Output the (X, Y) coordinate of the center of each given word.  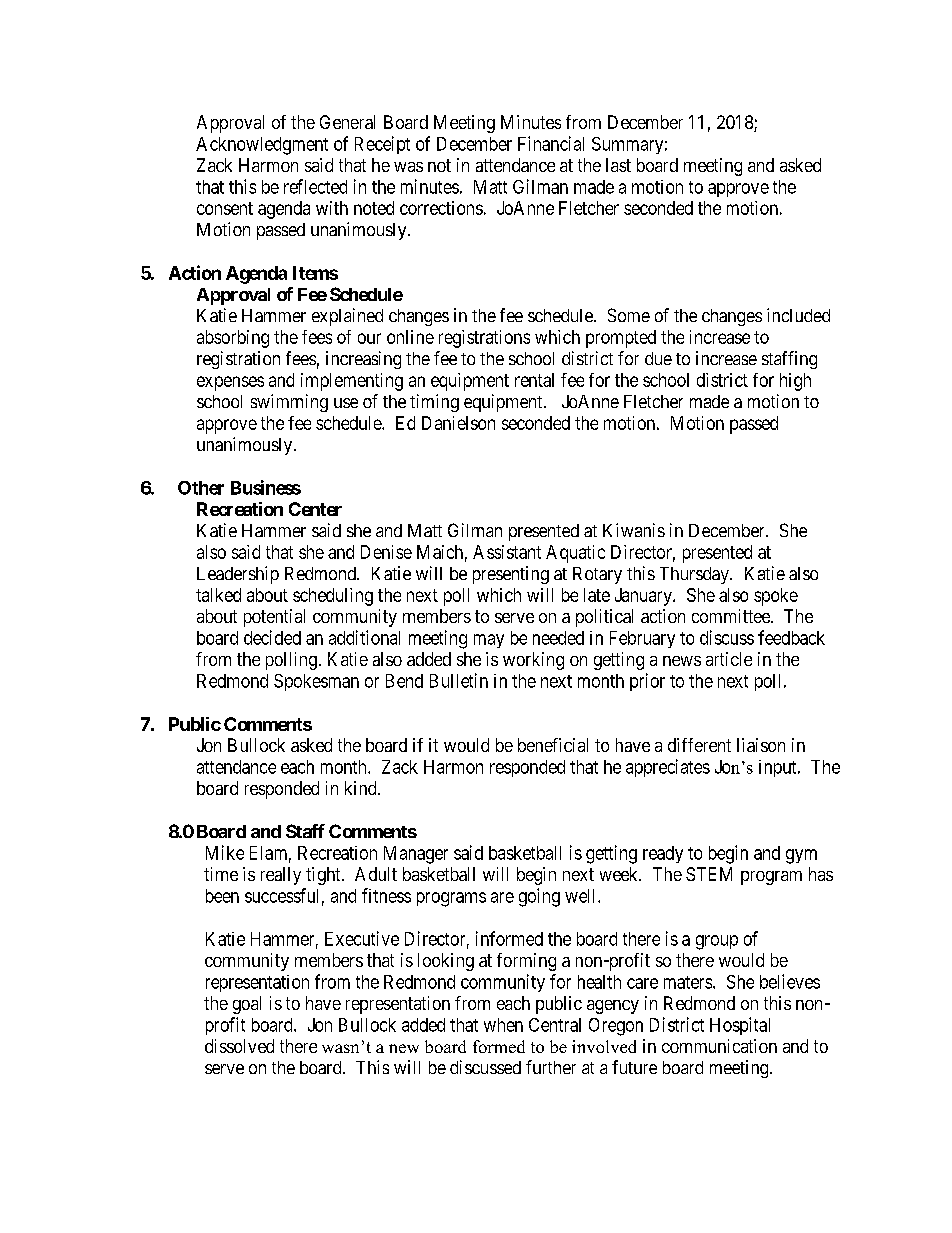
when (503, 1025)
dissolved (239, 1046)
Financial (551, 143)
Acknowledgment (262, 146)
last (618, 165)
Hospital (740, 1026)
